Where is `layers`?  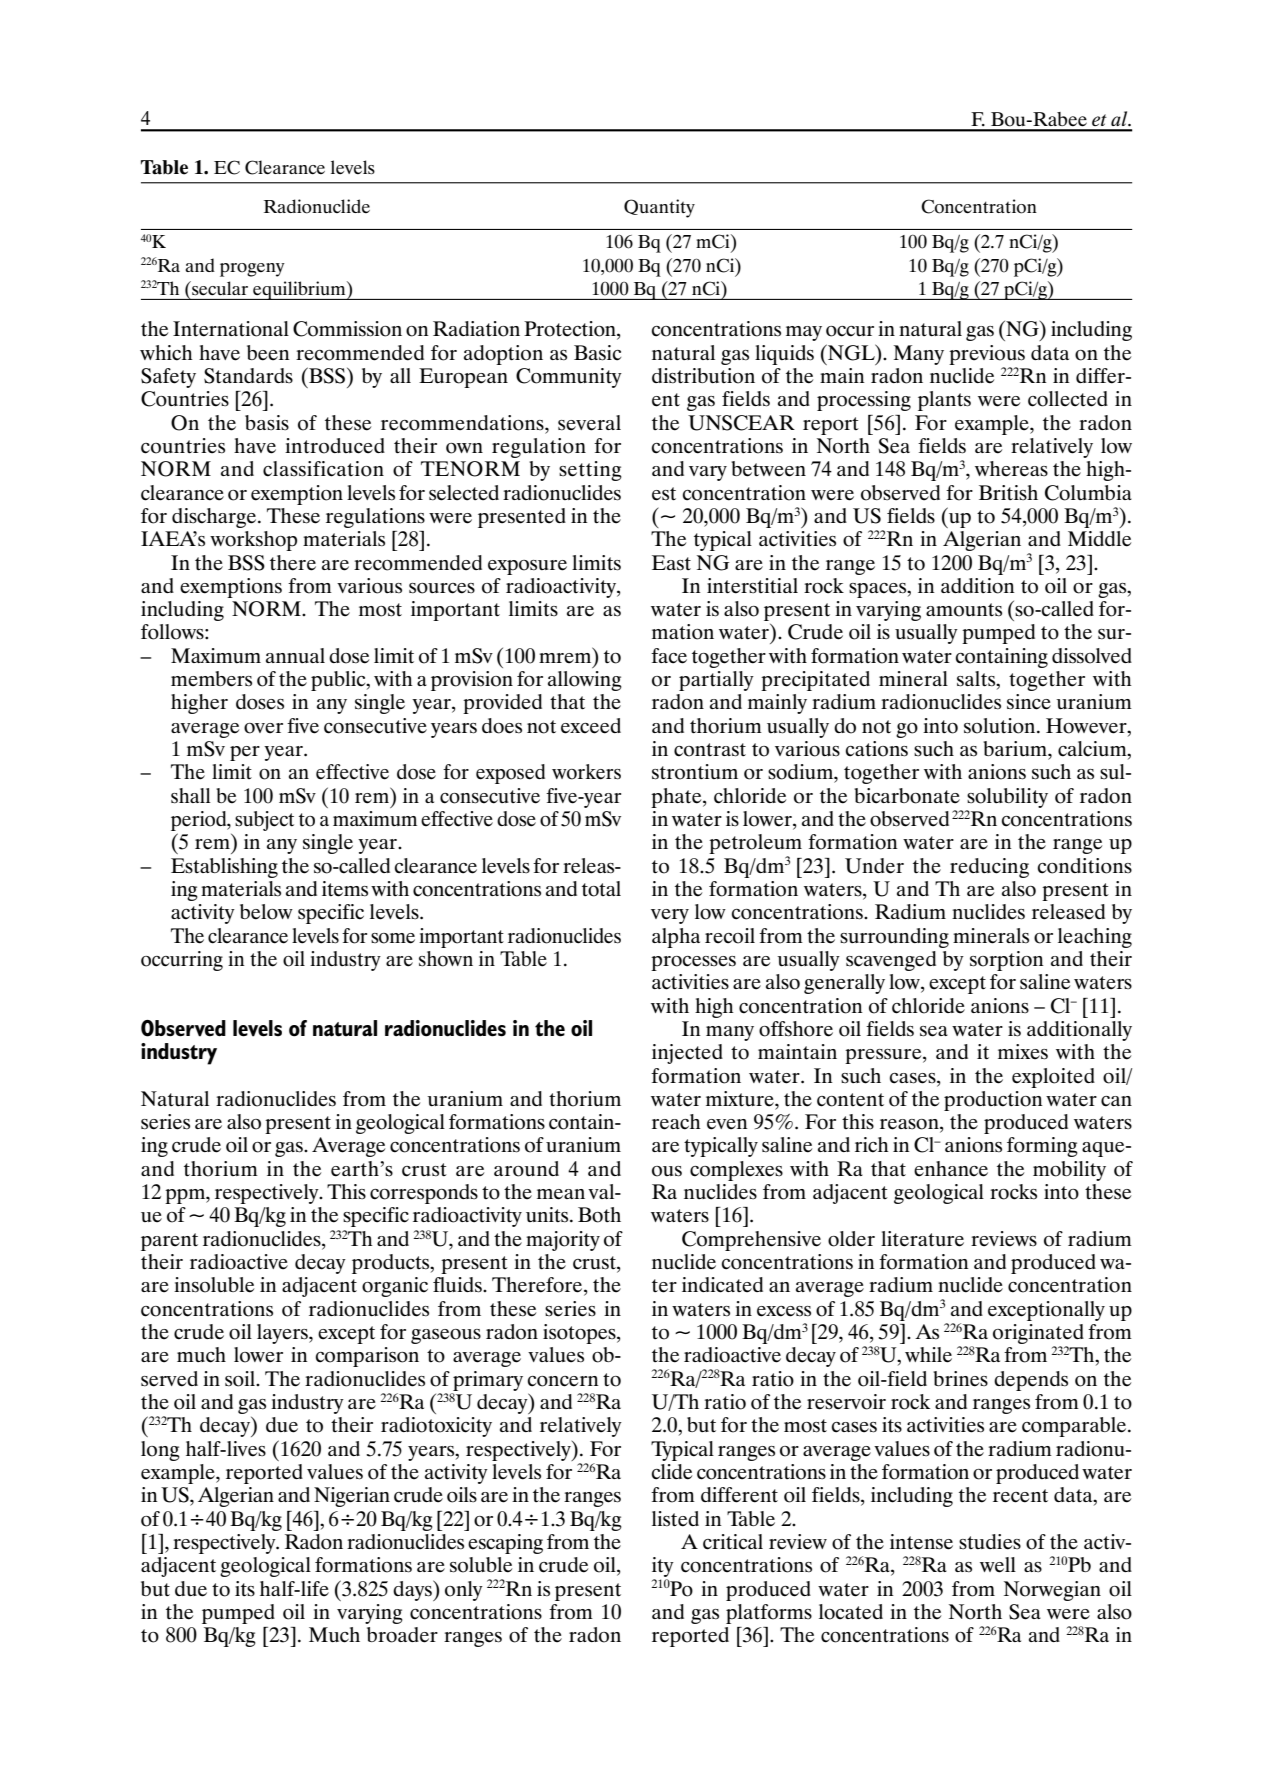
layers is located at coordinates (283, 1334).
